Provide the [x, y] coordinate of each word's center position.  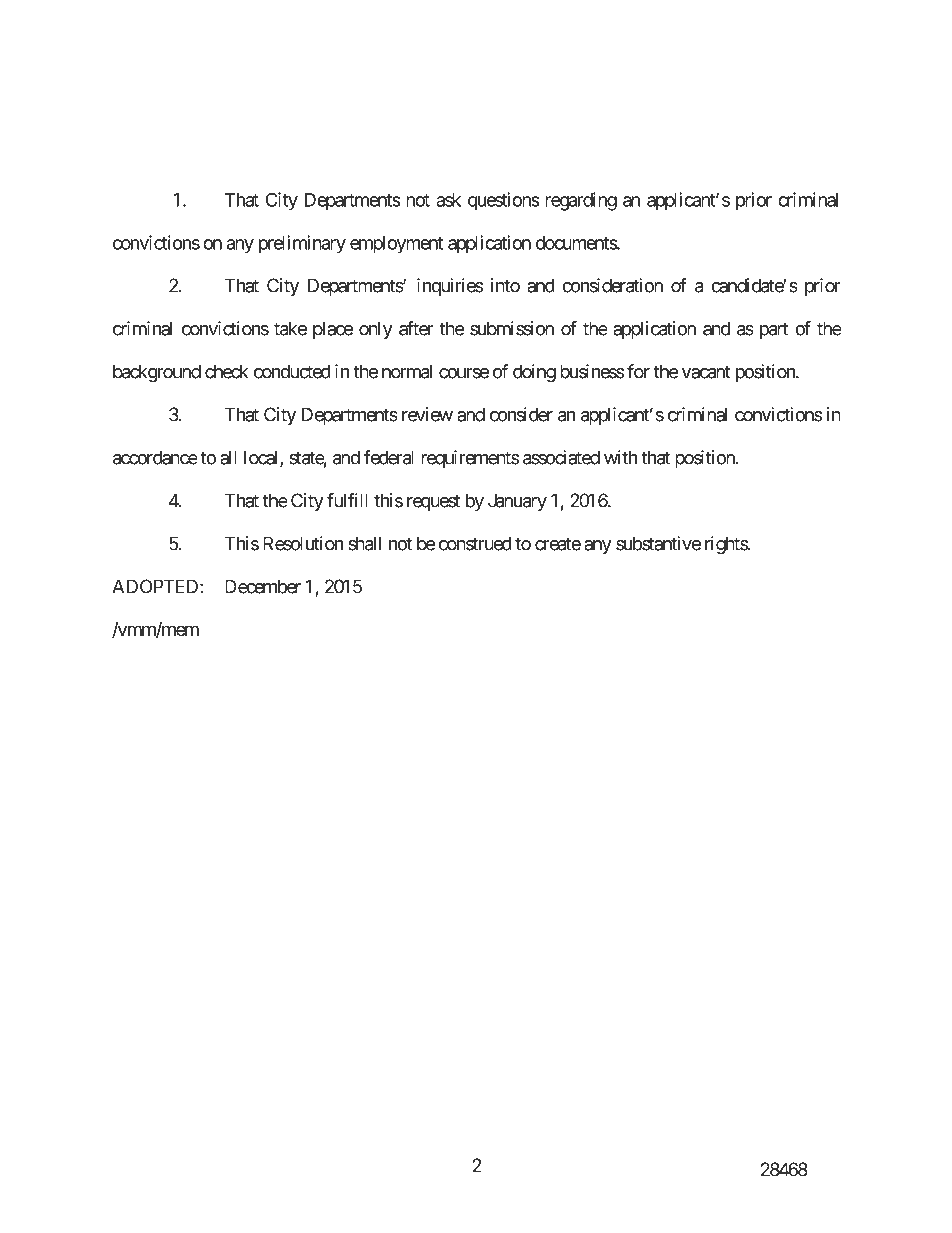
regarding [581, 201]
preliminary [302, 244]
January [517, 502]
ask [448, 200]
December [263, 586]
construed [475, 543]
